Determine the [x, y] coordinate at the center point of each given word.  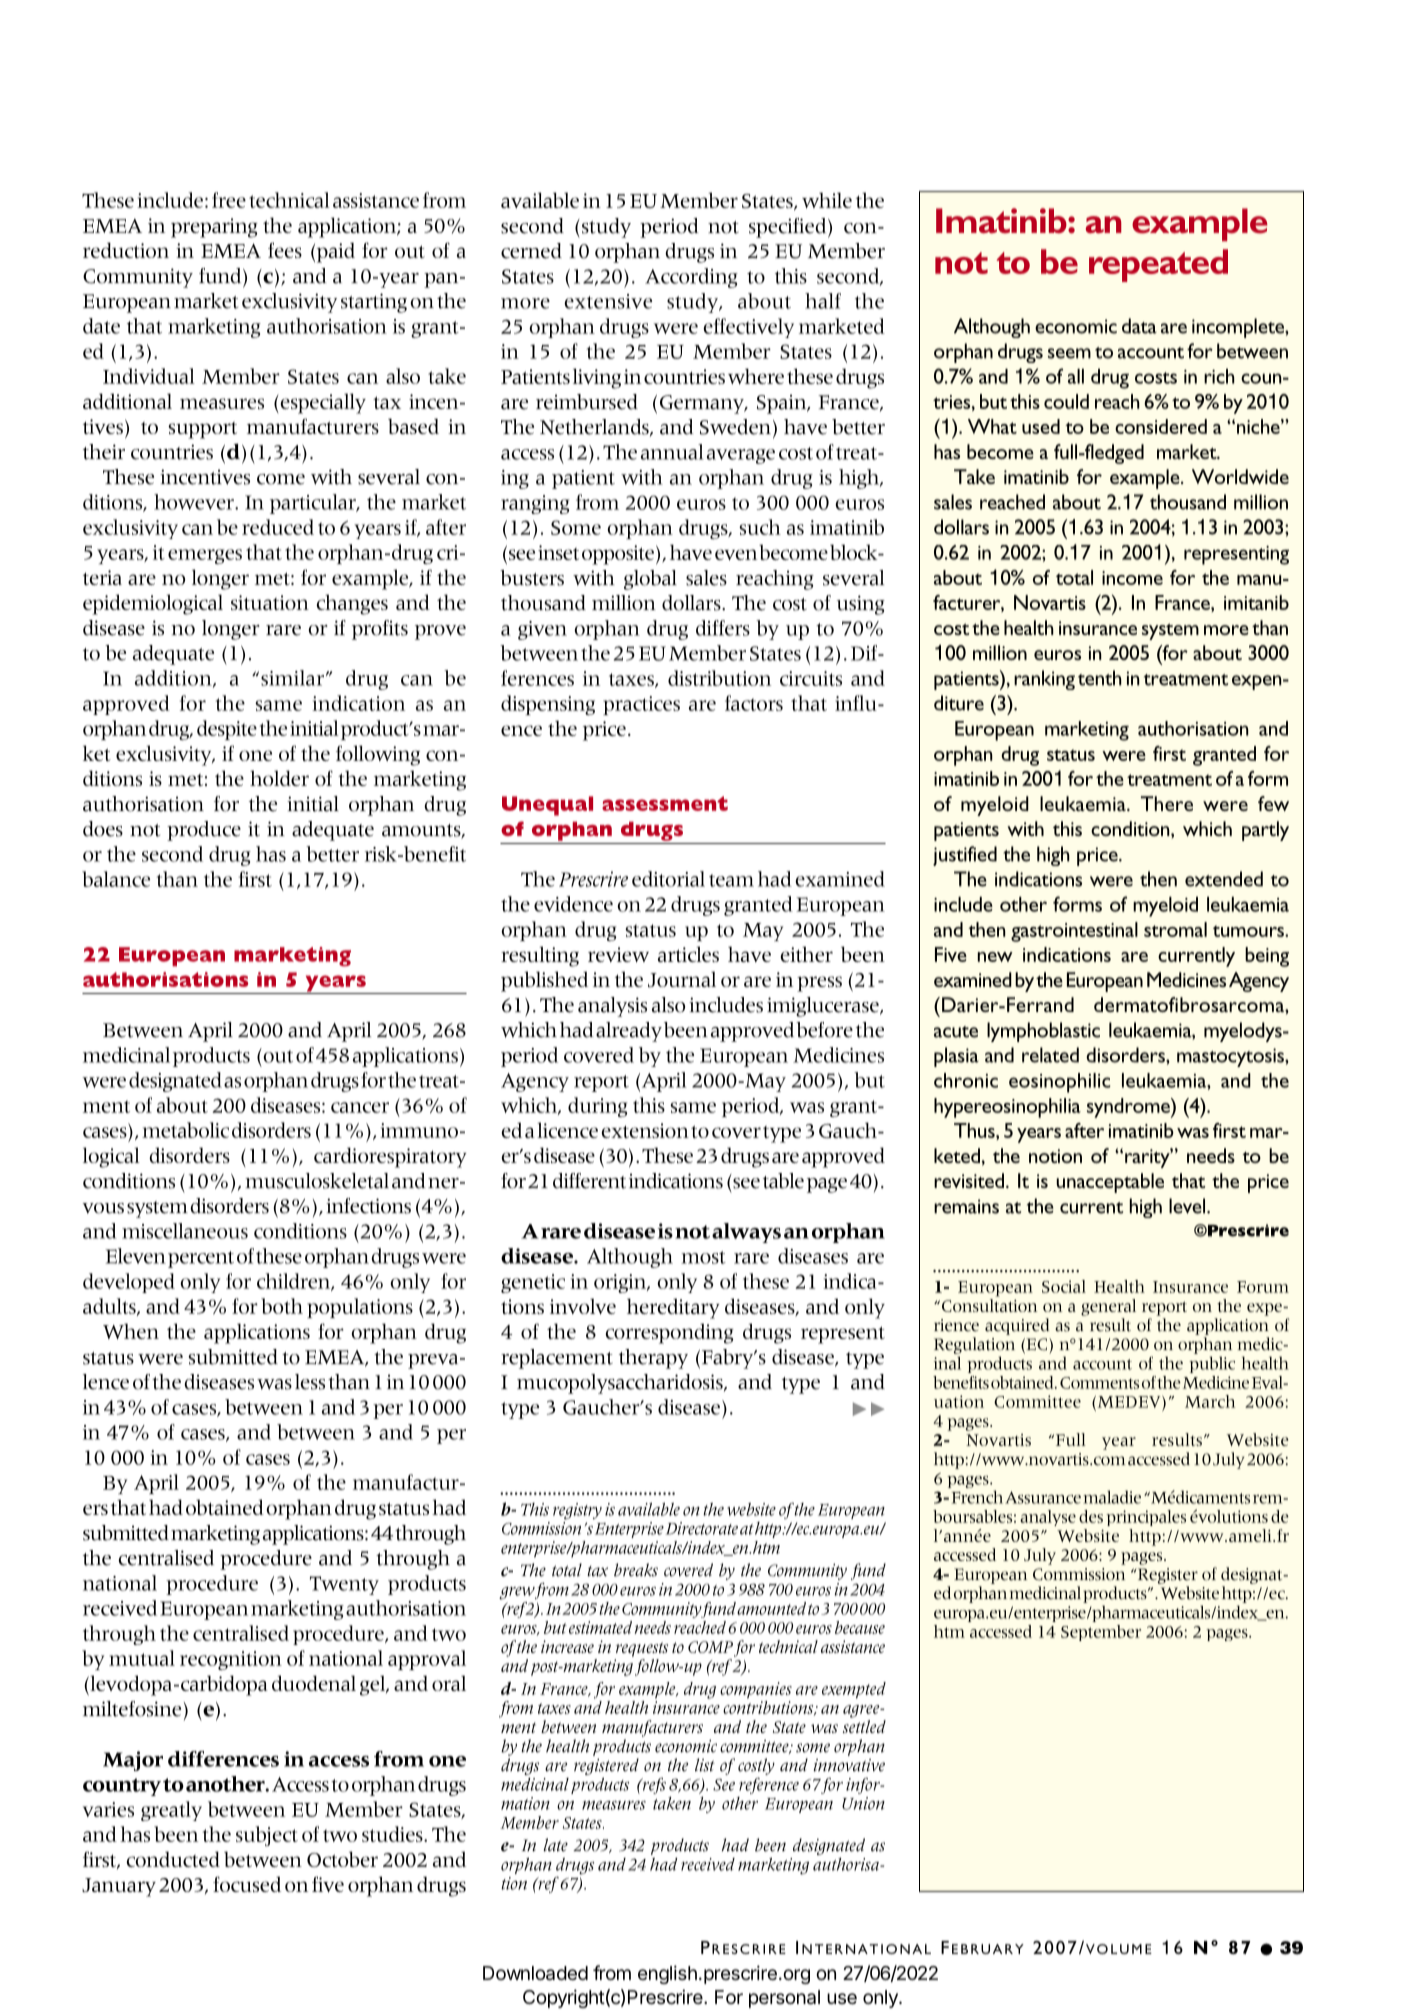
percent [201, 1259]
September [1101, 1633]
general [1108, 1307]
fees [285, 250]
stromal [1175, 929]
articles [688, 954]
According [691, 278]
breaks [636, 1570]
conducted [173, 1859]
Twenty [344, 1585]
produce [204, 831]
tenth [1100, 678]
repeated [1158, 265]
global [650, 580]
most [703, 1257]
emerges [205, 556]
